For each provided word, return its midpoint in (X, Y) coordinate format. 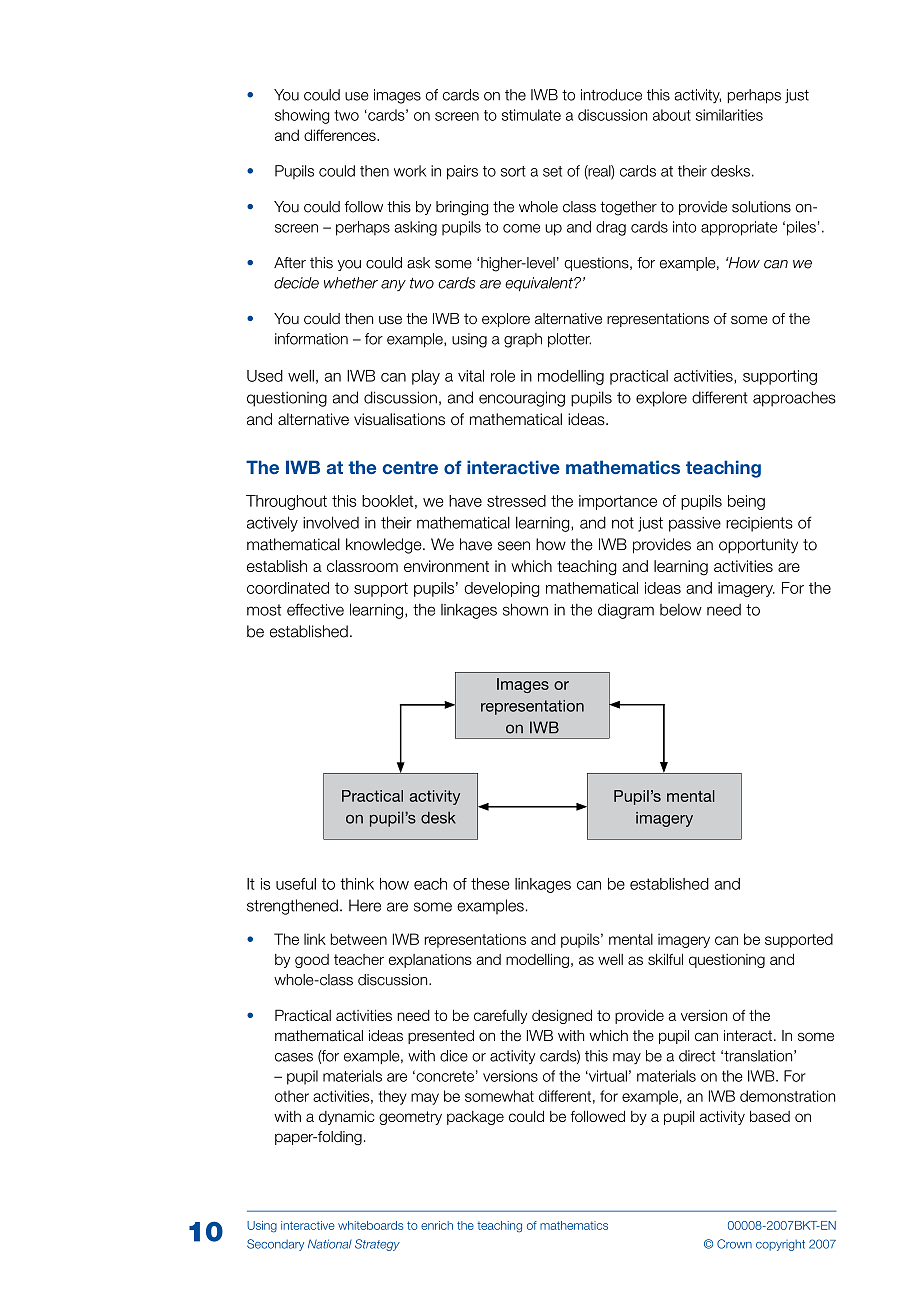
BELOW (681, 610)
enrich (437, 1225)
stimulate (531, 115)
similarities (729, 115)
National (330, 1244)
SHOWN (525, 609)
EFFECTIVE (315, 609)
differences (341, 135)
